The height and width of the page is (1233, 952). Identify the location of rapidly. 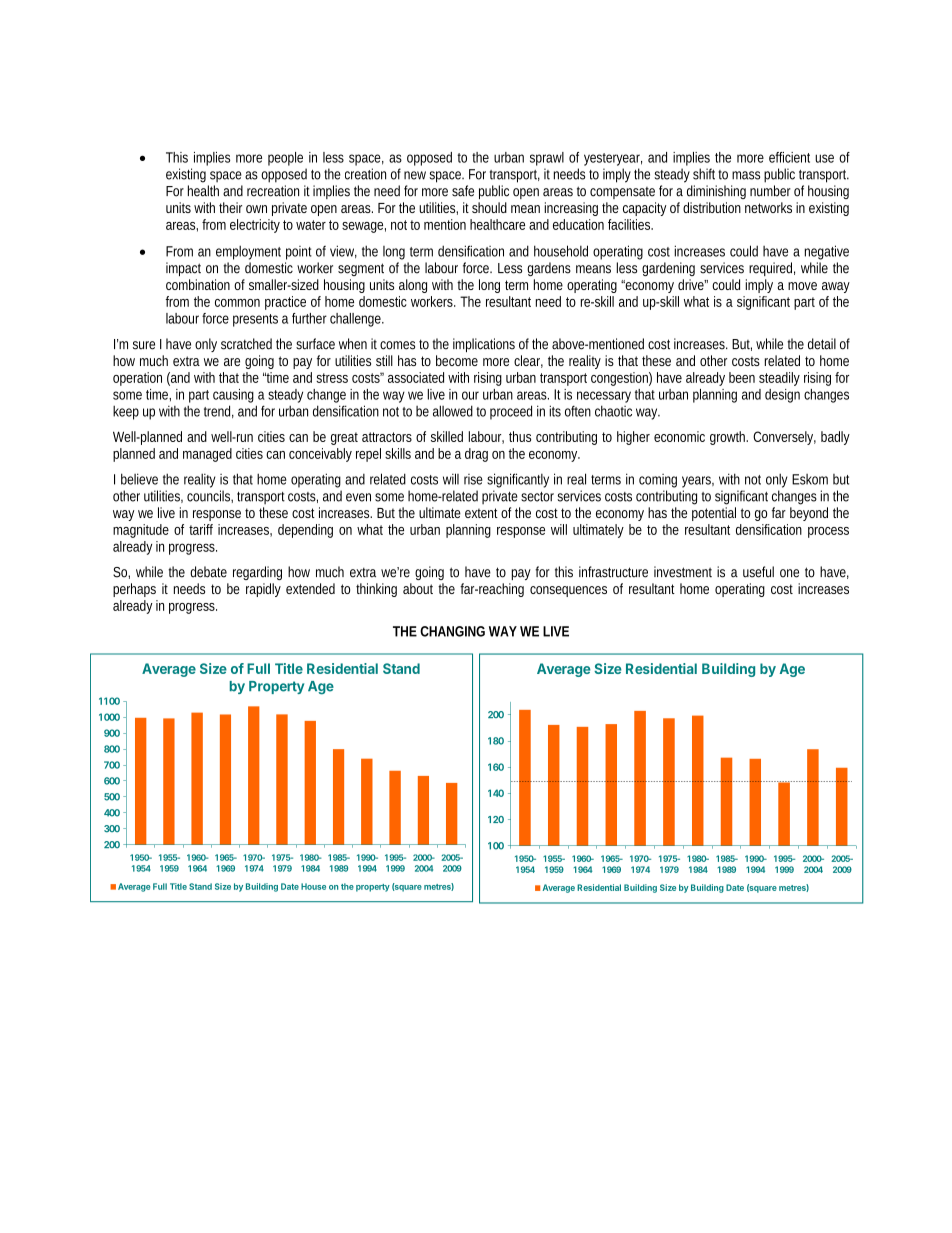
(263, 590).
